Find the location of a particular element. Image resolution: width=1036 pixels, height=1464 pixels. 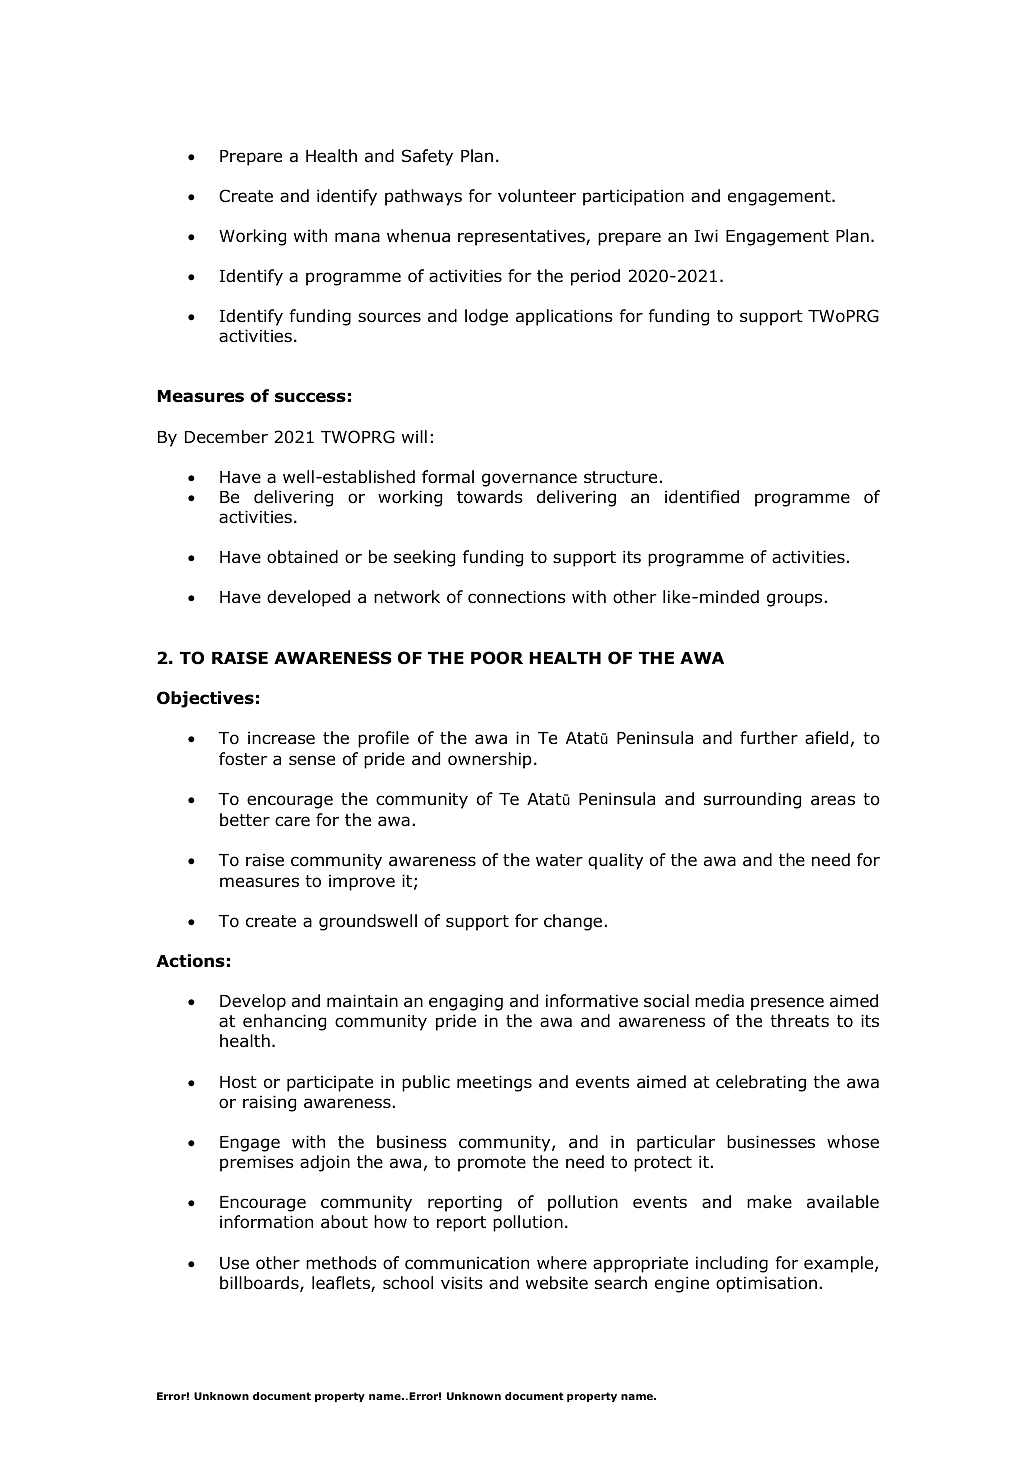

where is located at coordinates (562, 1262).
